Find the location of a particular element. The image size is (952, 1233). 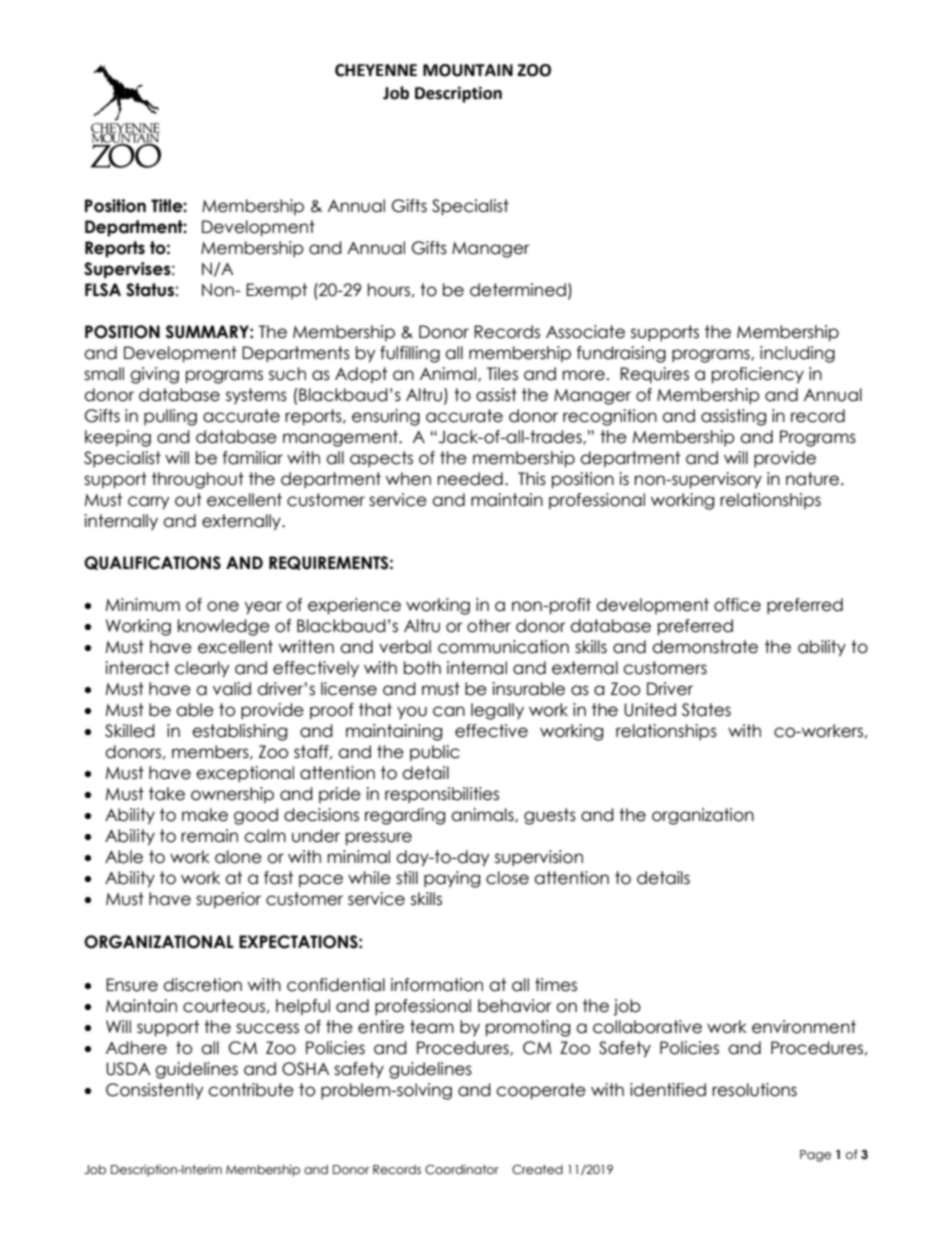

office is located at coordinates (737, 605).
